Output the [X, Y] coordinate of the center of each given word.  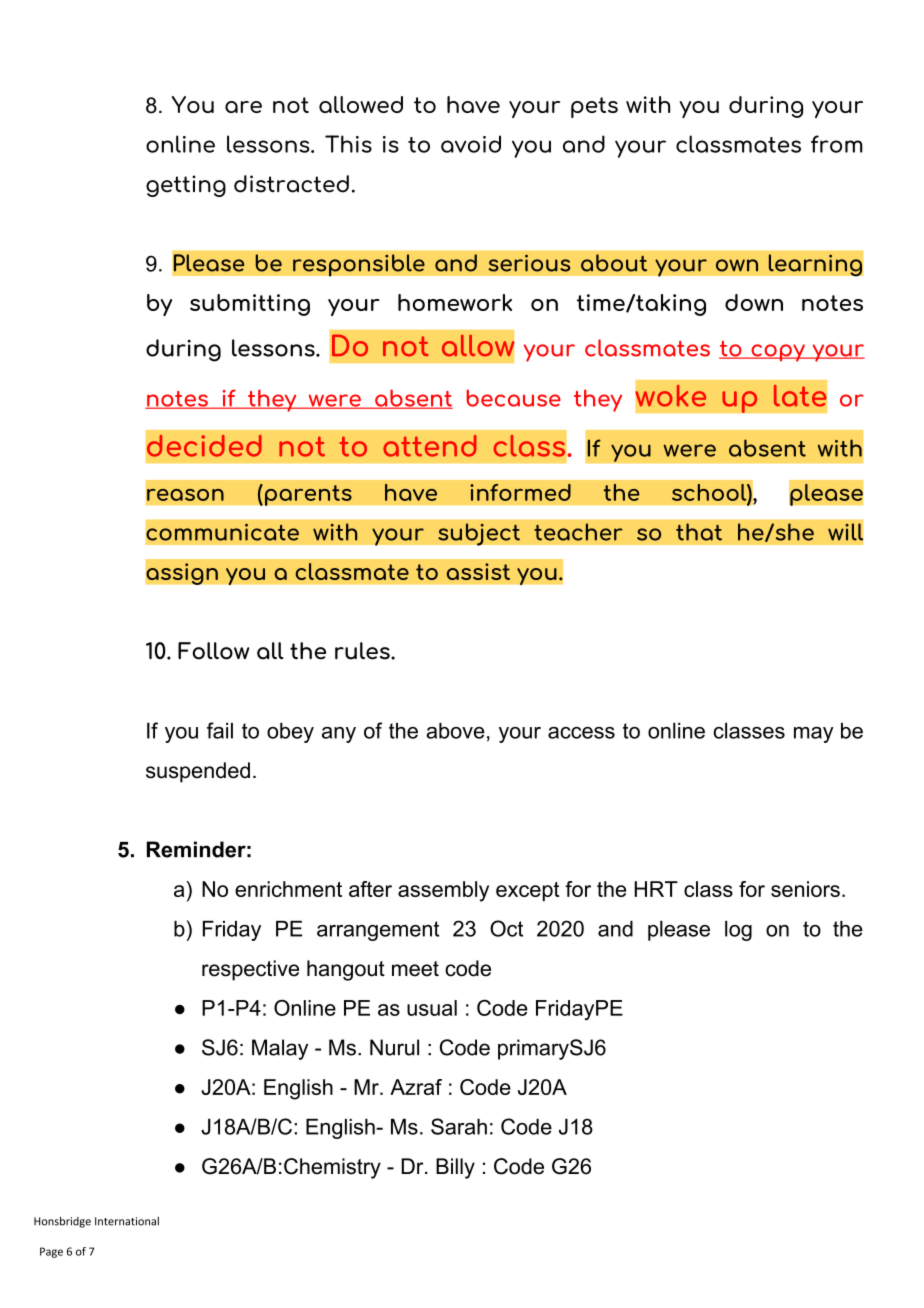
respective [250, 970]
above [455, 731]
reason [185, 495]
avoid [471, 144]
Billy [455, 1168]
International [127, 1221]
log [738, 931]
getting [186, 186]
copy [778, 353]
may [813, 735]
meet [415, 969]
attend [430, 446]
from [837, 144]
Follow [213, 651]
